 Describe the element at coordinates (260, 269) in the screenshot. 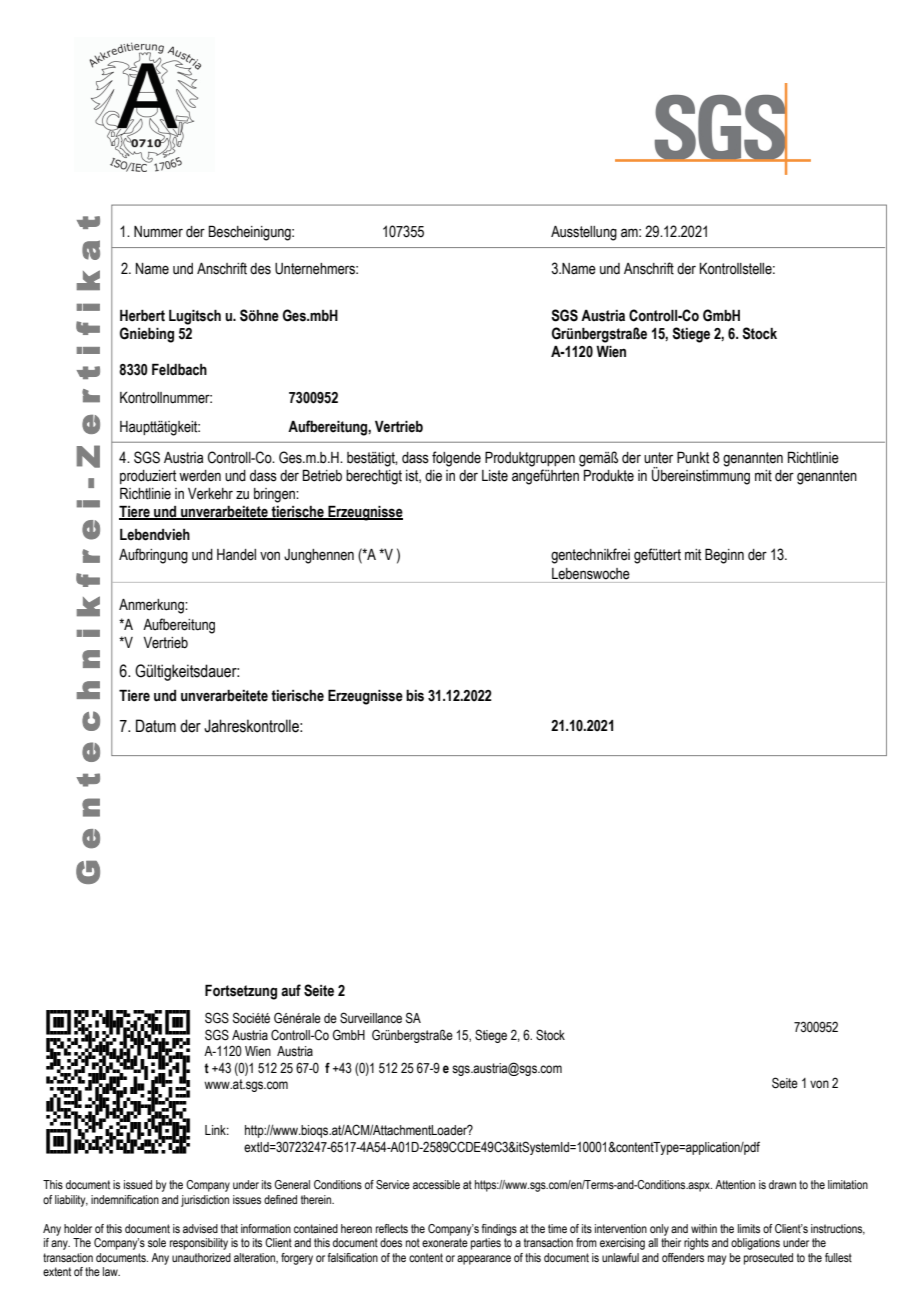

I see `des` at that location.
